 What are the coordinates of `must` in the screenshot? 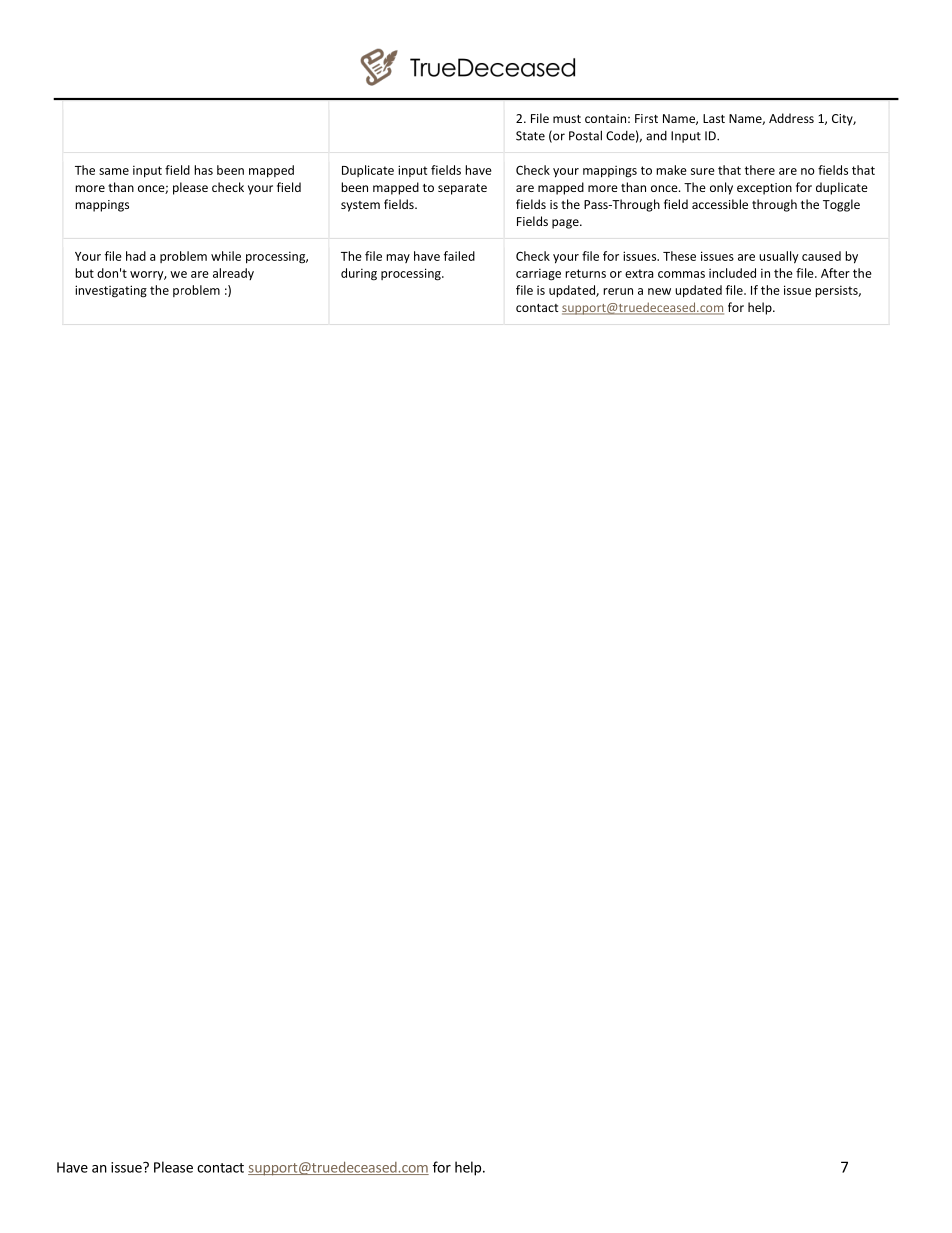 It's located at (567, 119).
